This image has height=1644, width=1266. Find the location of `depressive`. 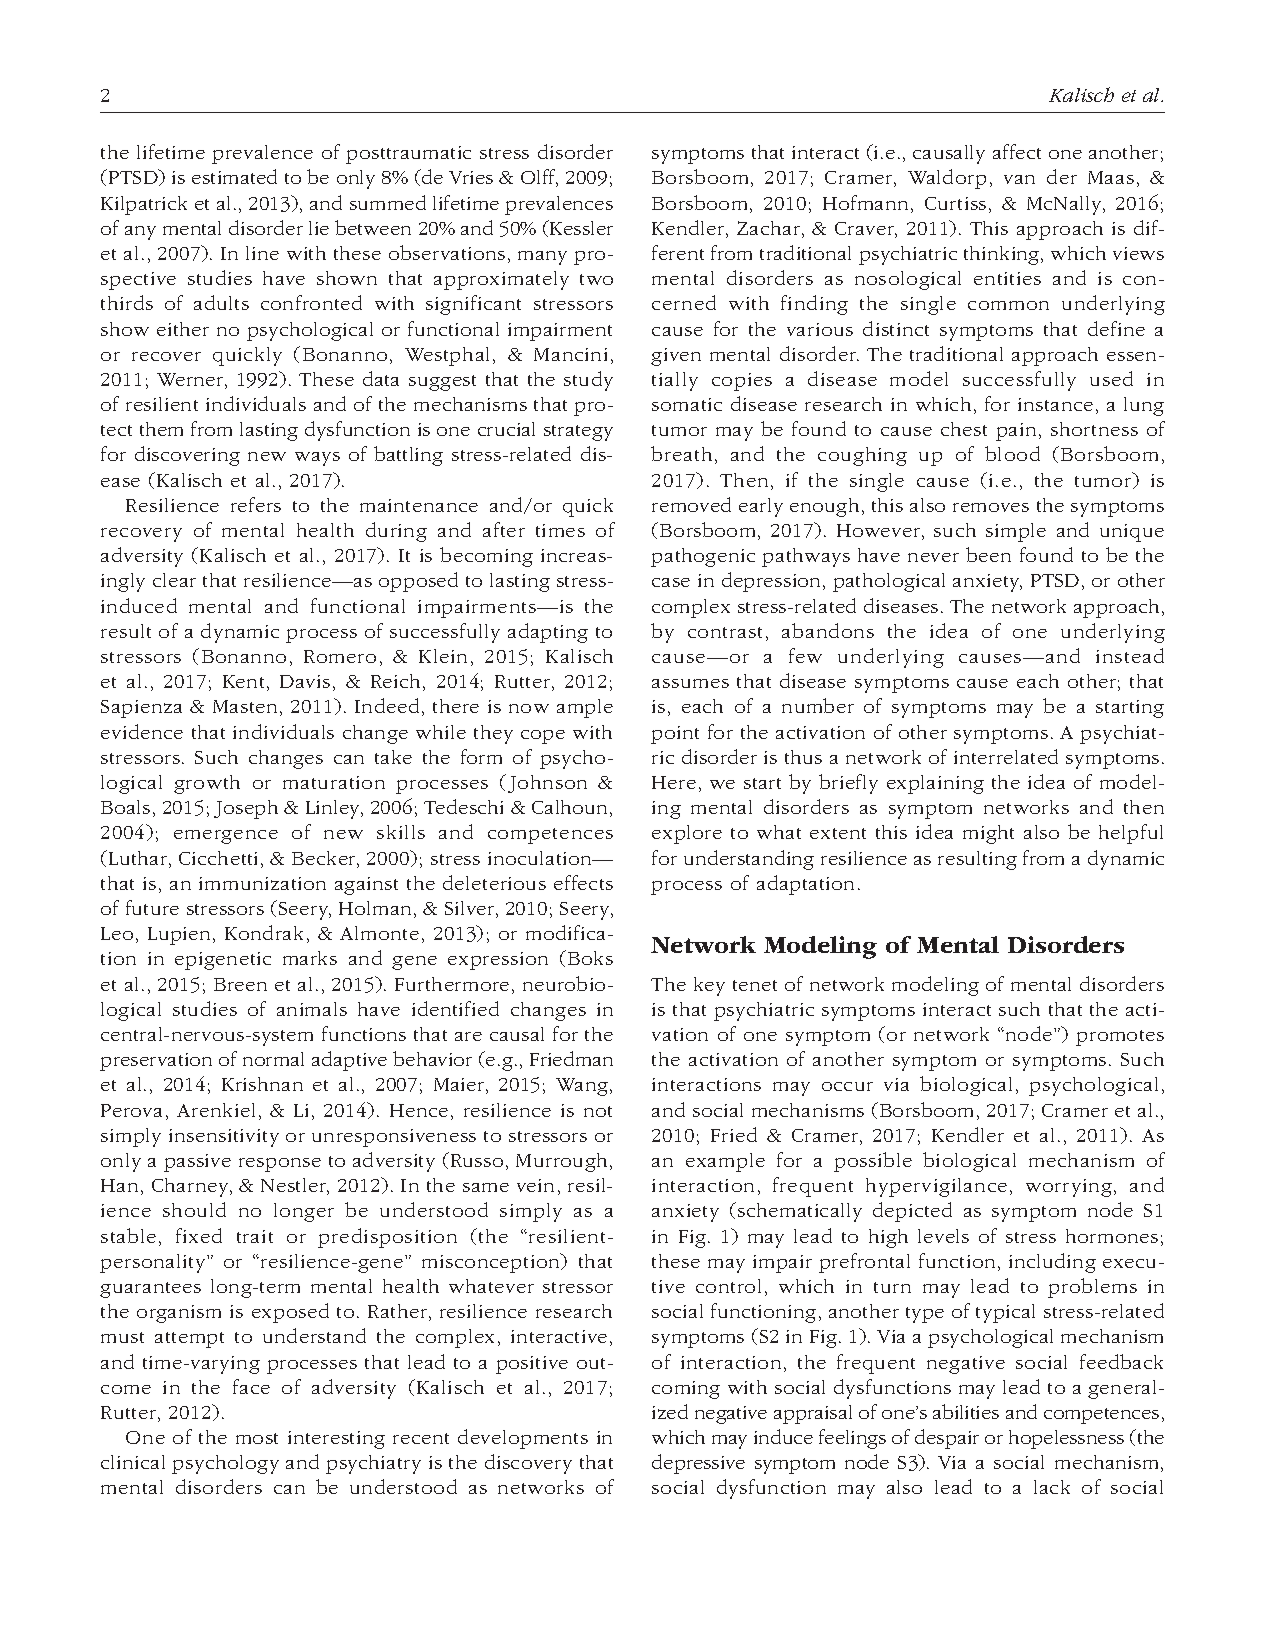

depressive is located at coordinates (698, 1464).
